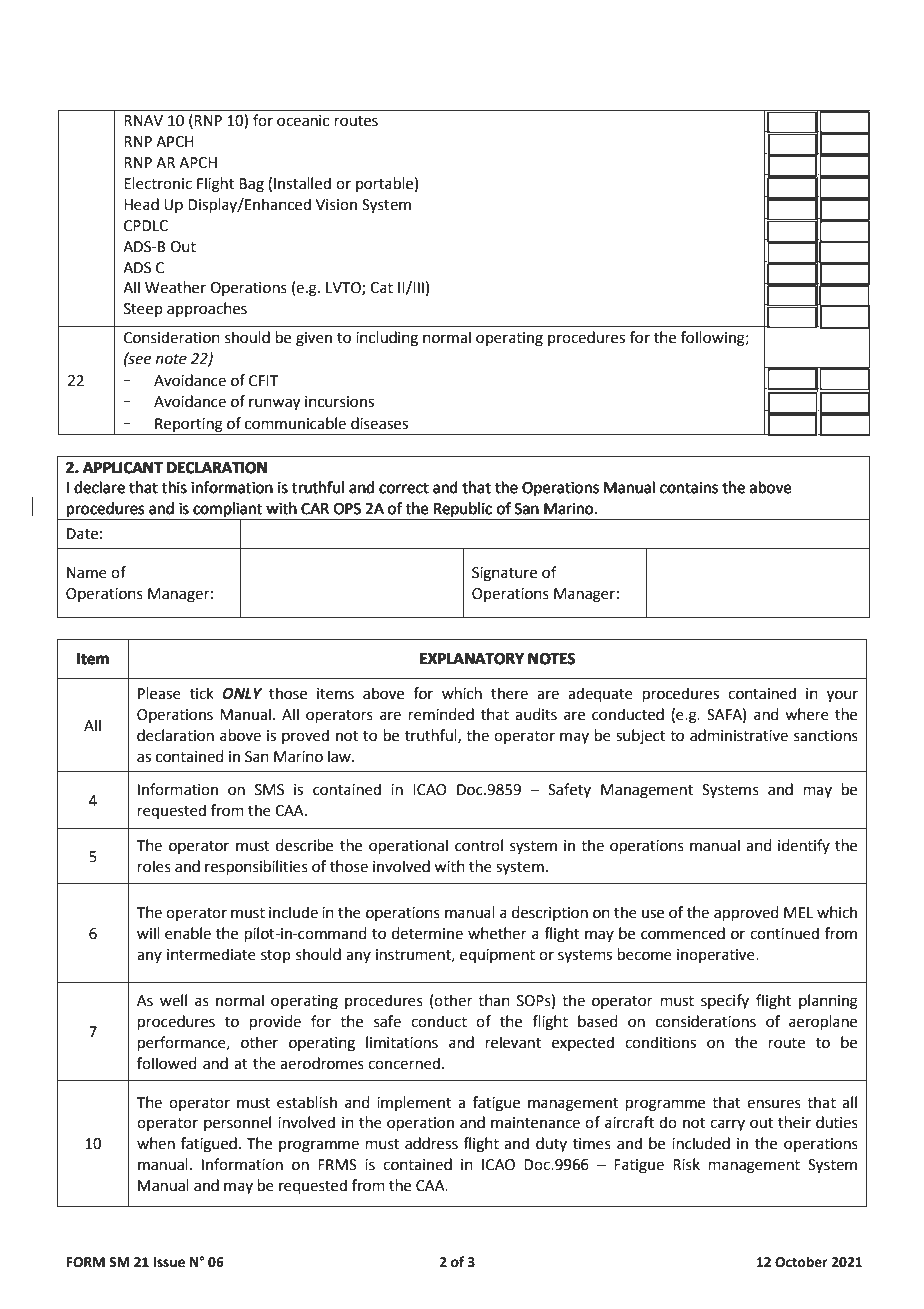 The image size is (924, 1309). What do you see at coordinates (801, 1262) in the document?
I see `October` at bounding box center [801, 1262].
